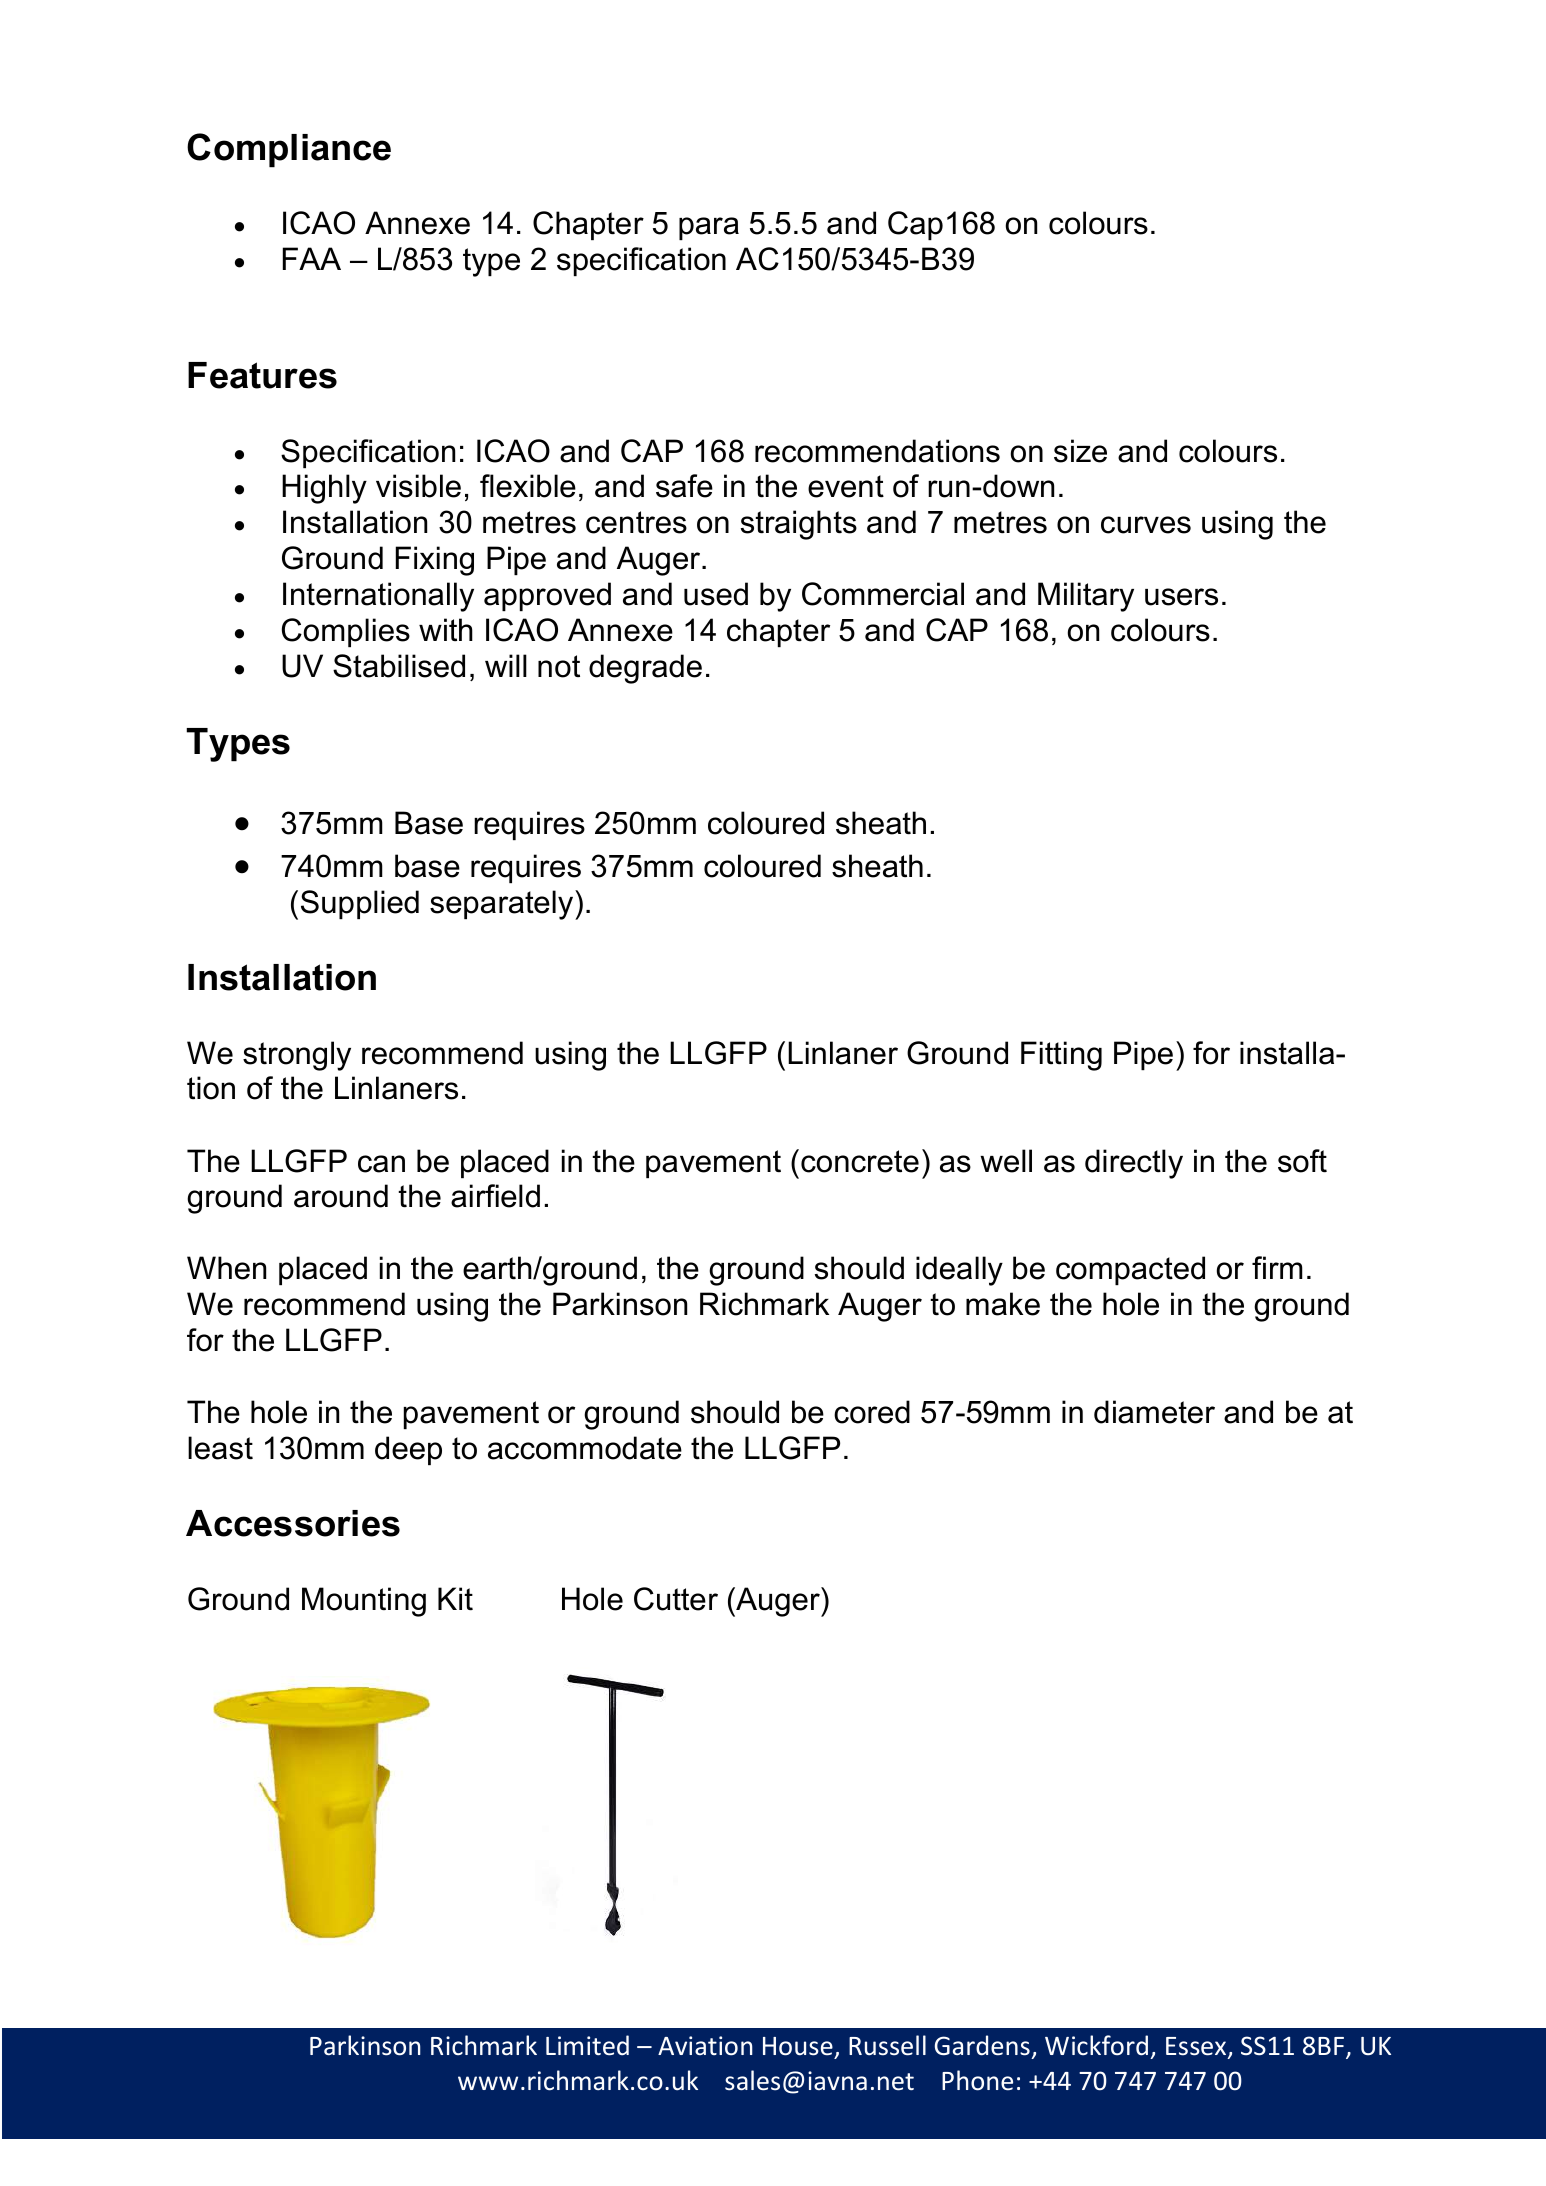 The image size is (1546, 2186). I want to click on users, so click(1181, 597).
